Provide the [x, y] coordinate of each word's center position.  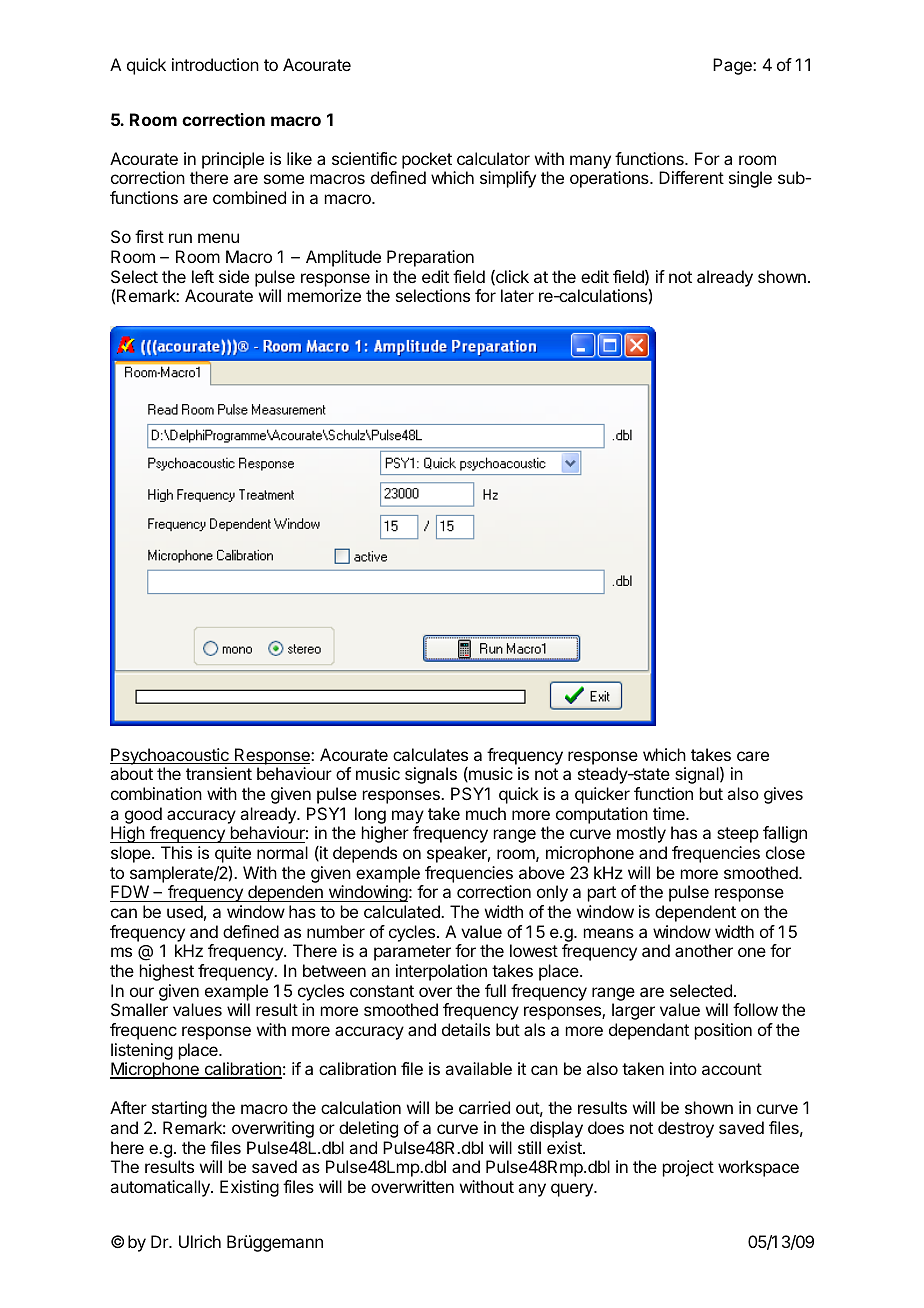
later [517, 295]
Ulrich [200, 1241]
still [529, 1147]
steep [738, 835]
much [486, 813]
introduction [215, 64]
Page [733, 66]
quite [233, 854]
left [203, 276]
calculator [493, 158]
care [753, 756]
